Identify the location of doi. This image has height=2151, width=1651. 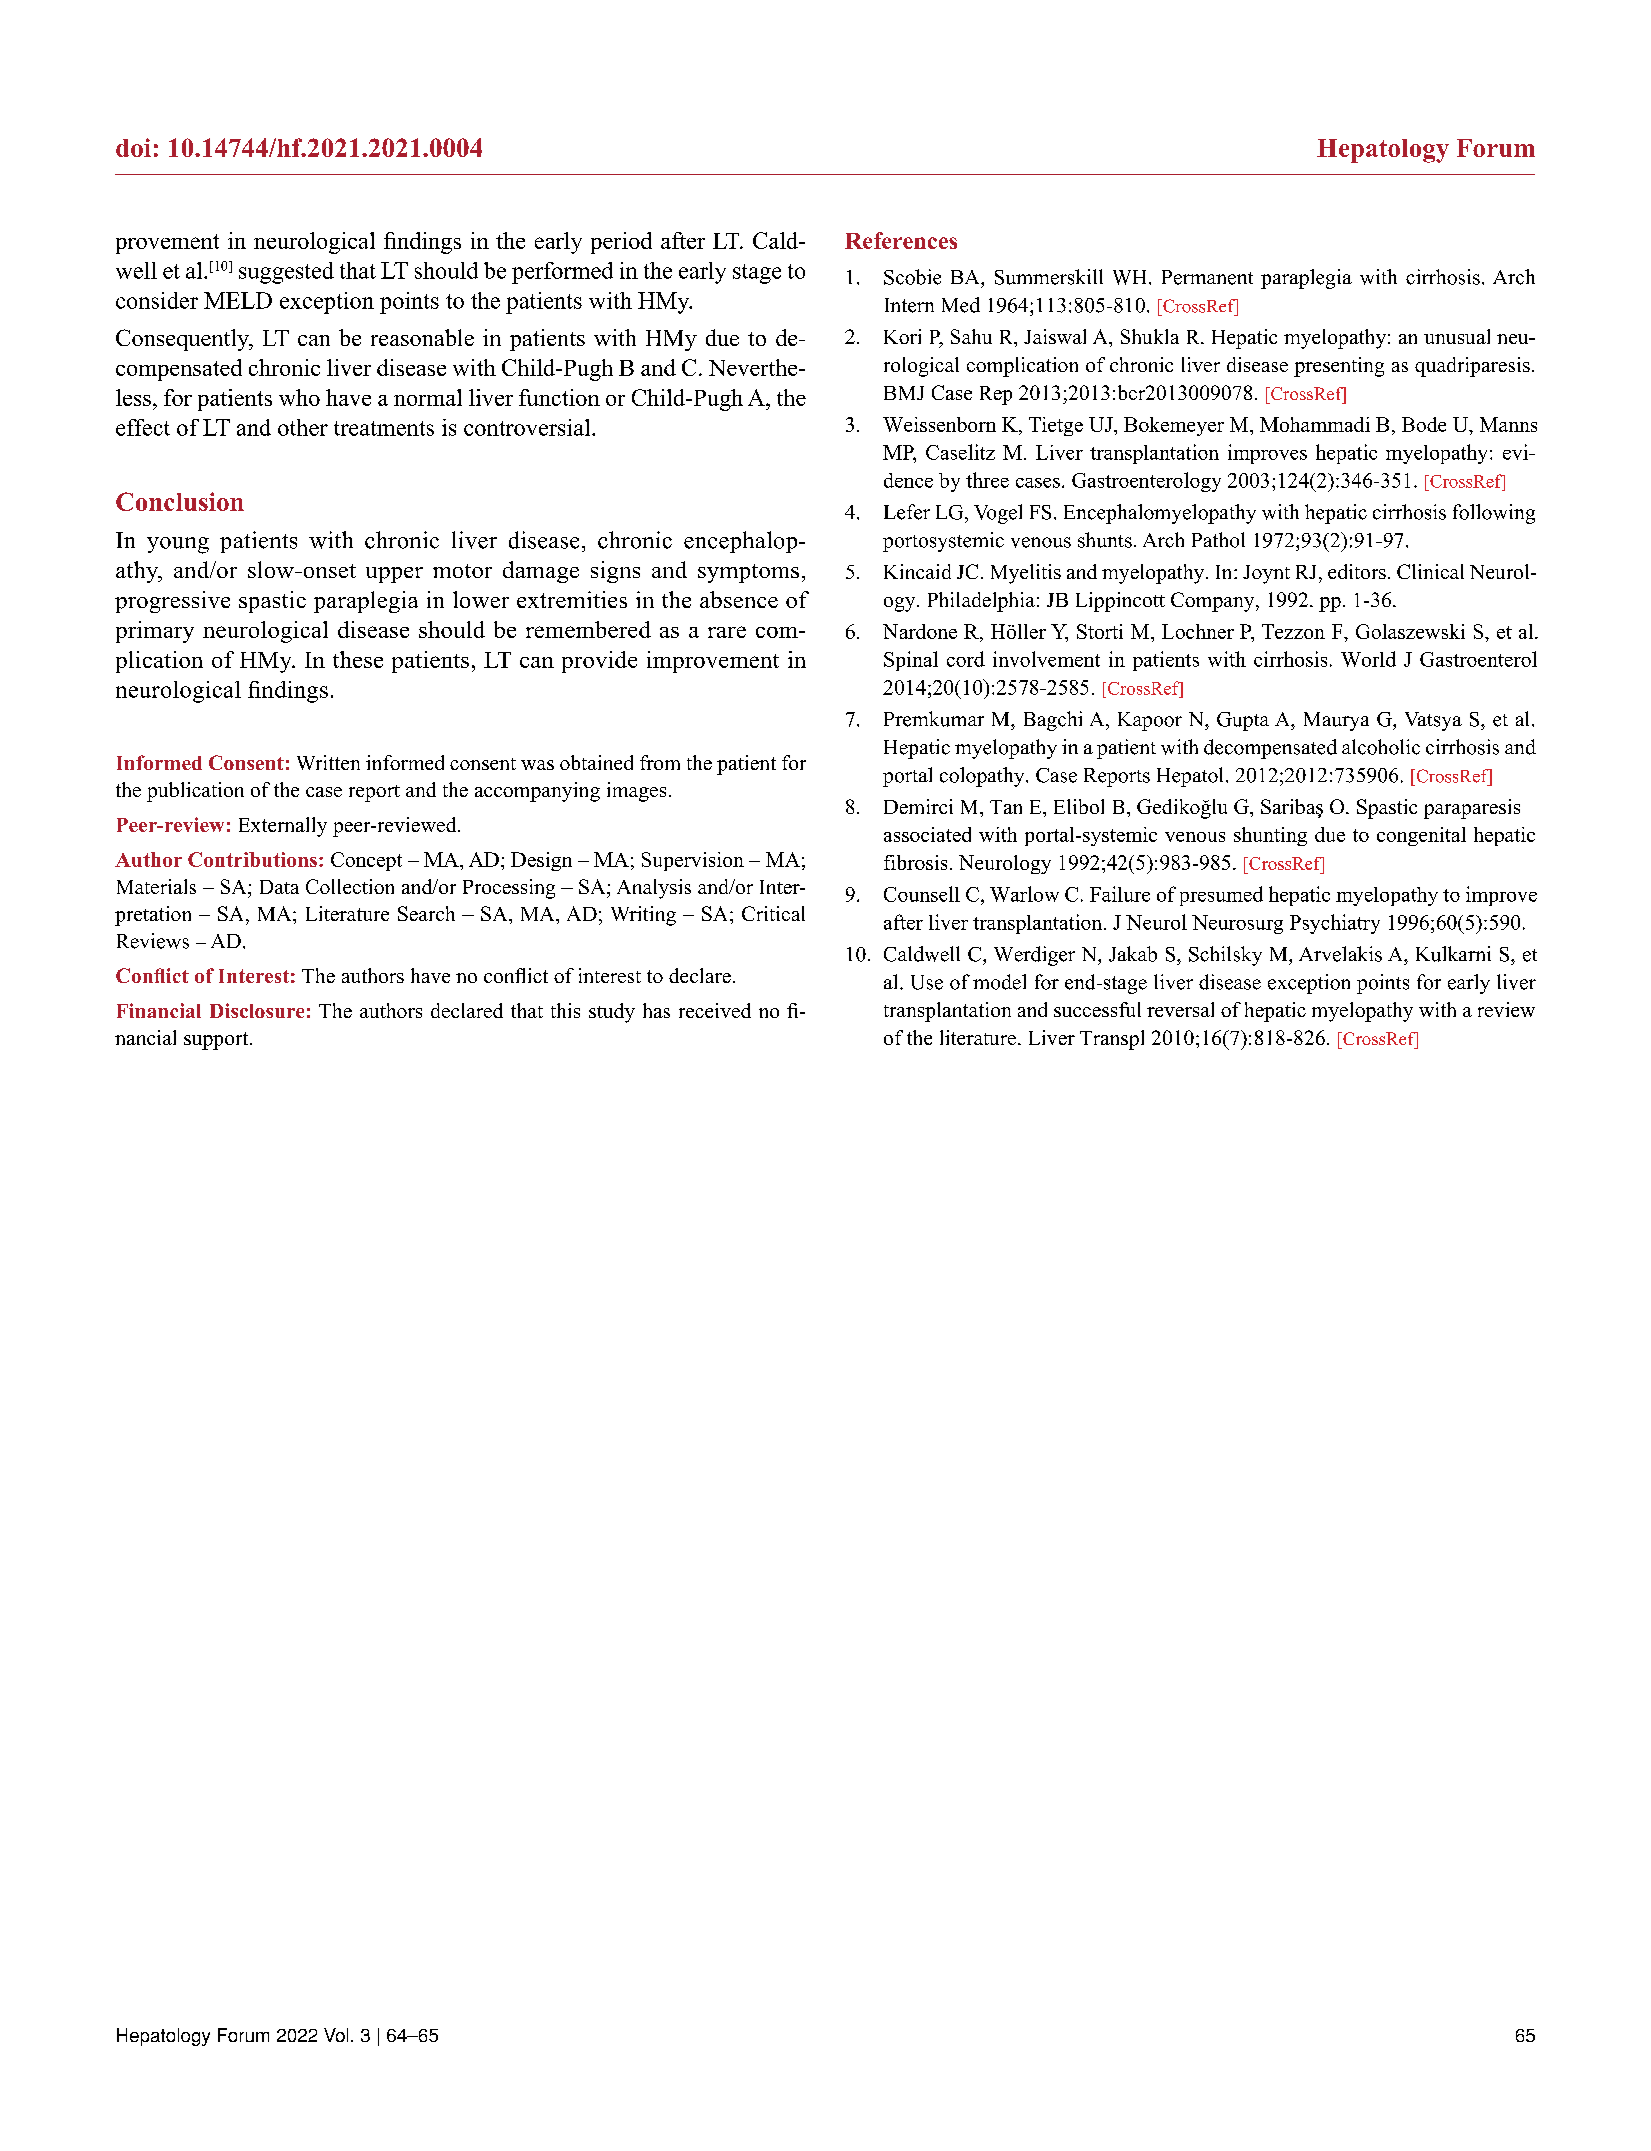
(133, 147).
